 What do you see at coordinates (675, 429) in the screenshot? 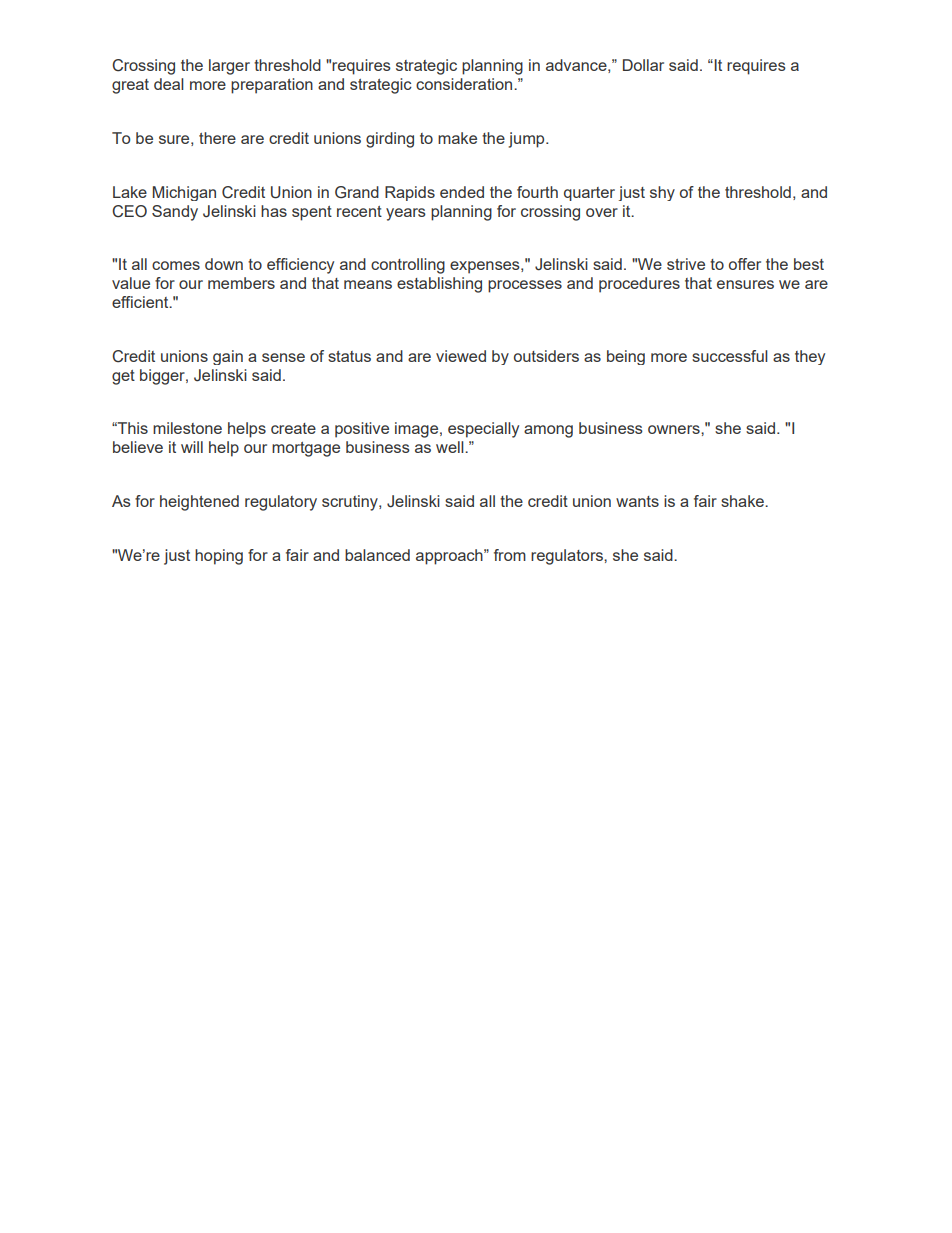
I see `owners` at bounding box center [675, 429].
